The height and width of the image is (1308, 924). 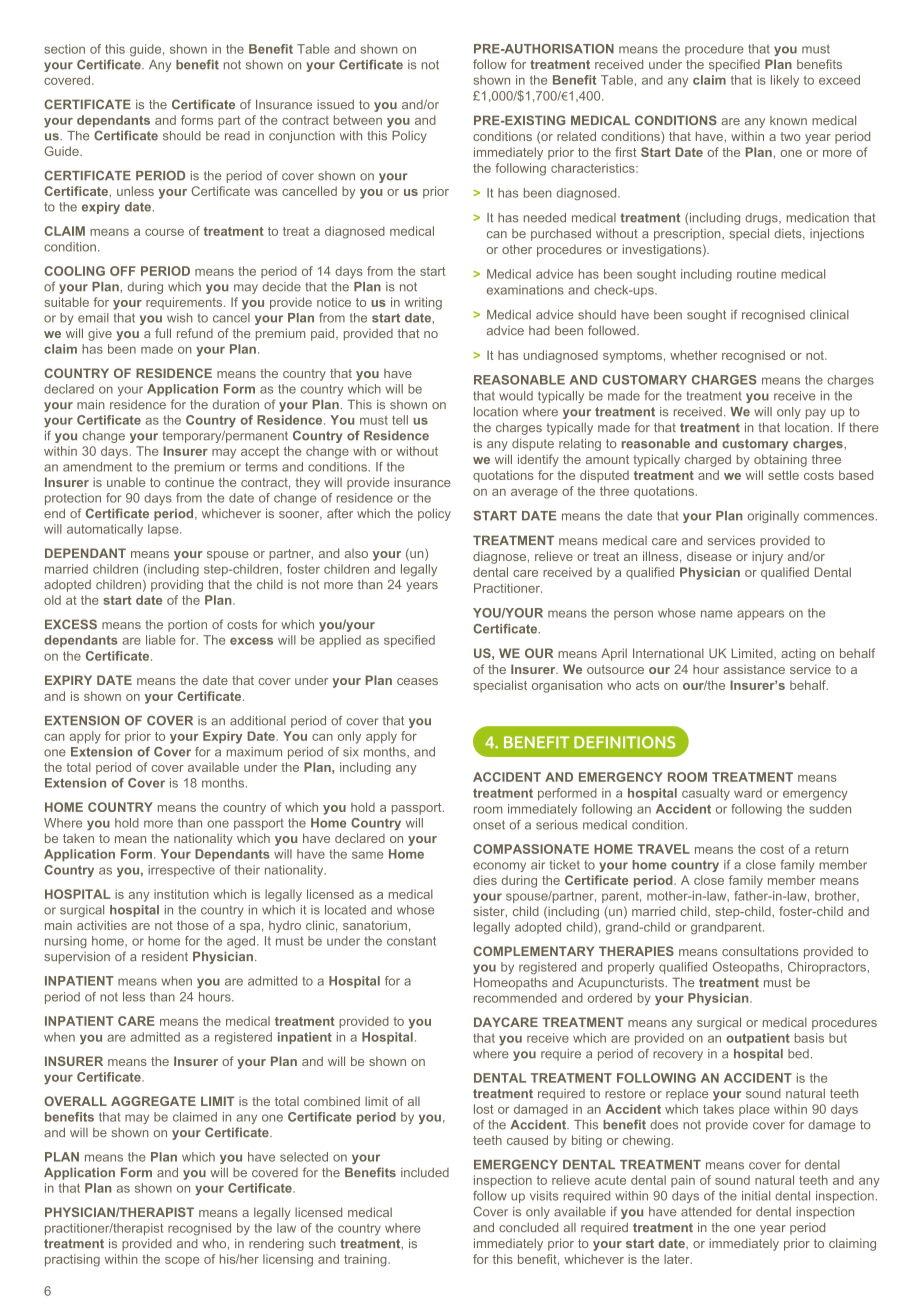 What do you see at coordinates (237, 136) in the image?
I see `read` at bounding box center [237, 136].
